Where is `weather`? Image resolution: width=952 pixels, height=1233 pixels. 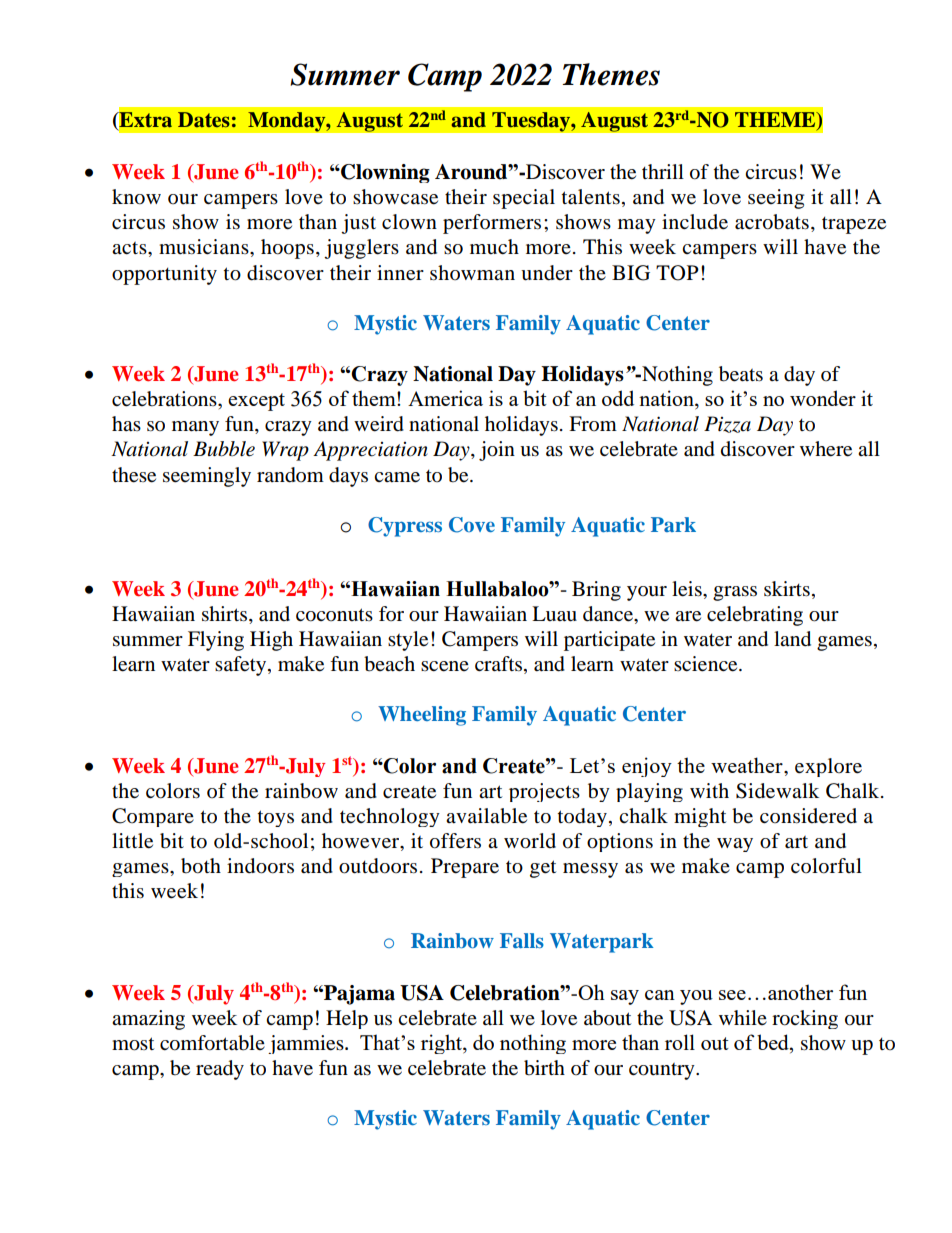 weather is located at coordinates (748, 765).
